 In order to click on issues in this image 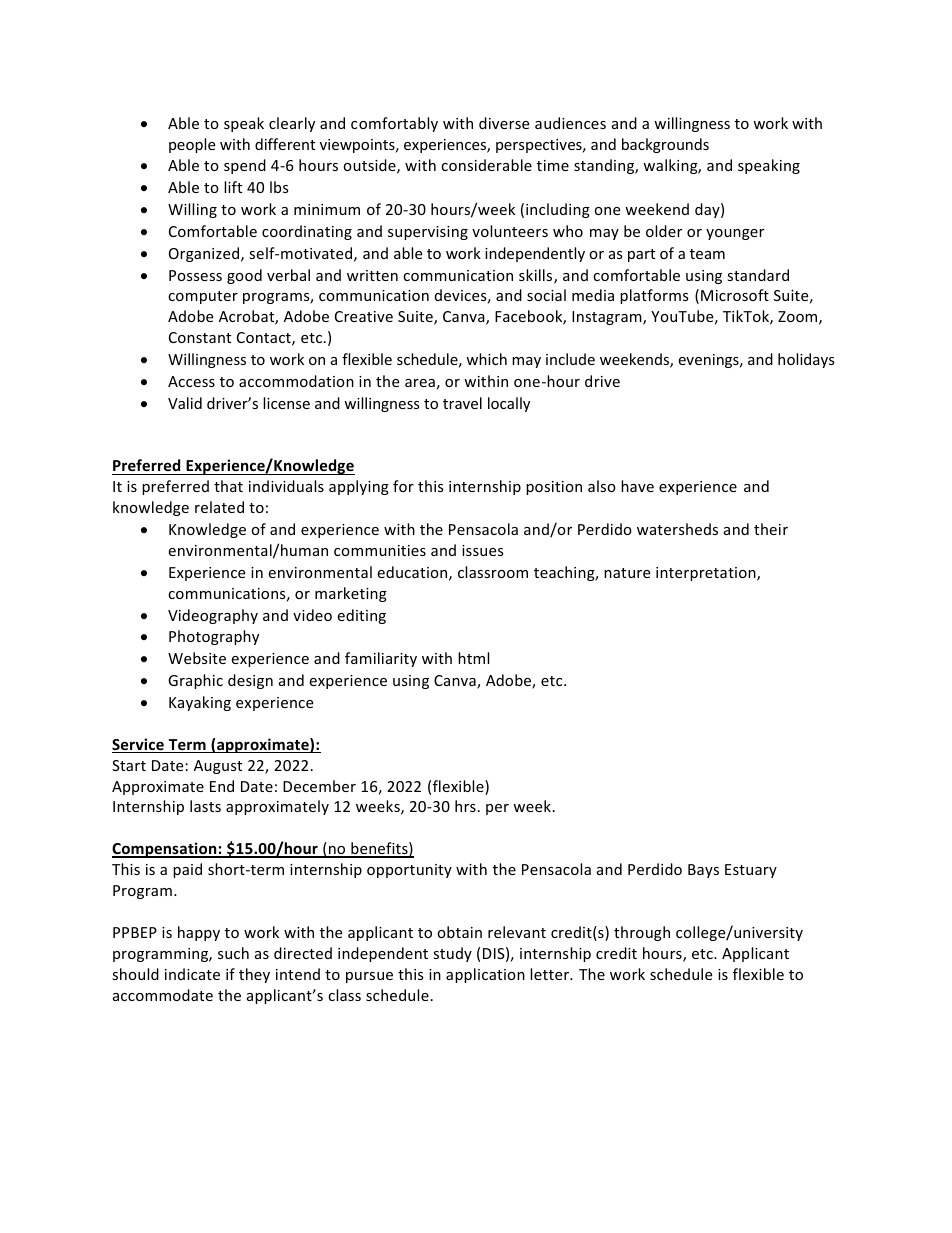, I will do `click(483, 550)`.
